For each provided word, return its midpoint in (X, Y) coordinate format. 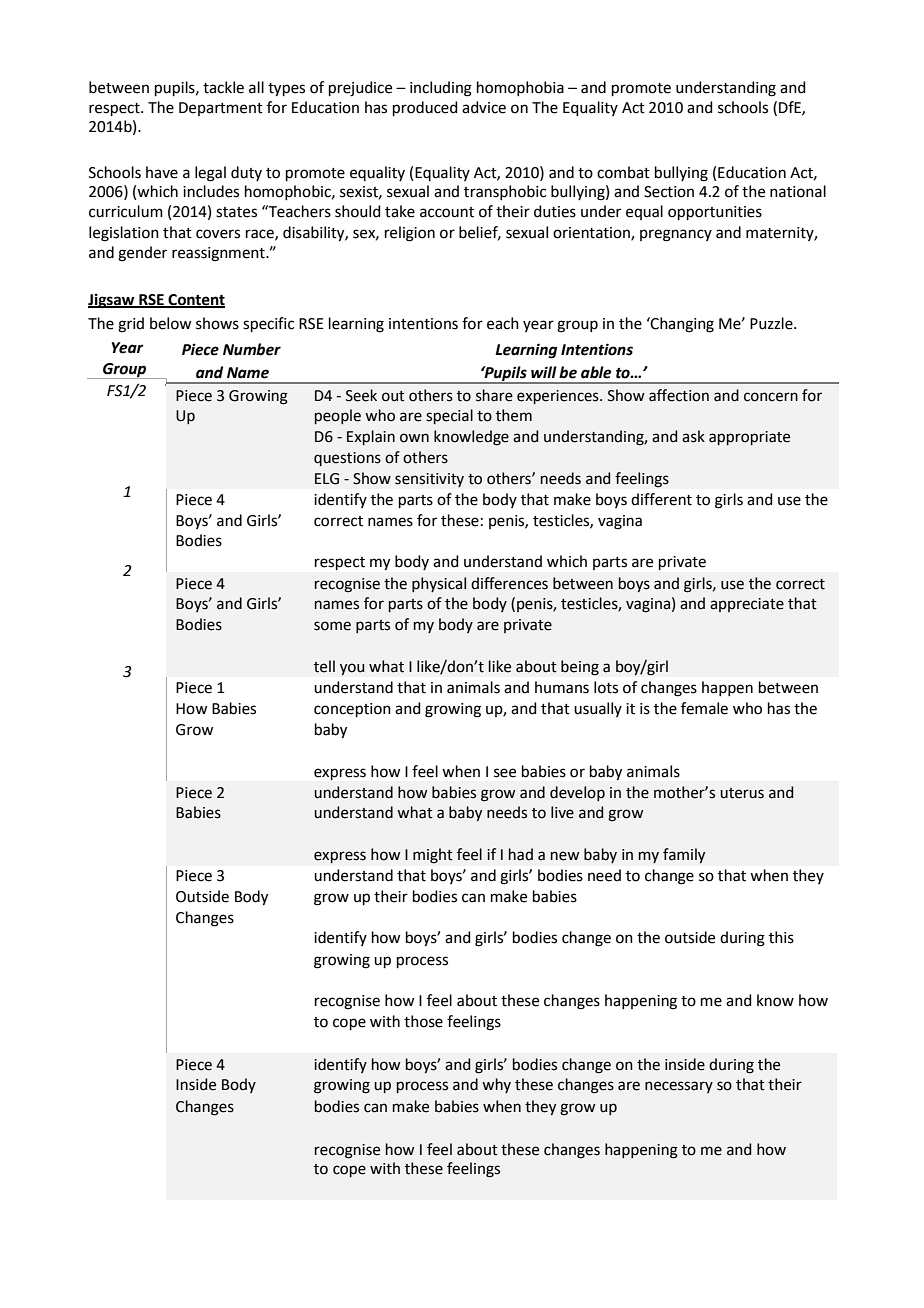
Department (221, 109)
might (433, 856)
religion (410, 234)
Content (195, 300)
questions (347, 459)
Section (669, 192)
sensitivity (429, 480)
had (521, 854)
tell (324, 666)
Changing (681, 325)
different (661, 499)
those (423, 1021)
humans (562, 687)
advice (484, 107)
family (684, 856)
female (704, 708)
